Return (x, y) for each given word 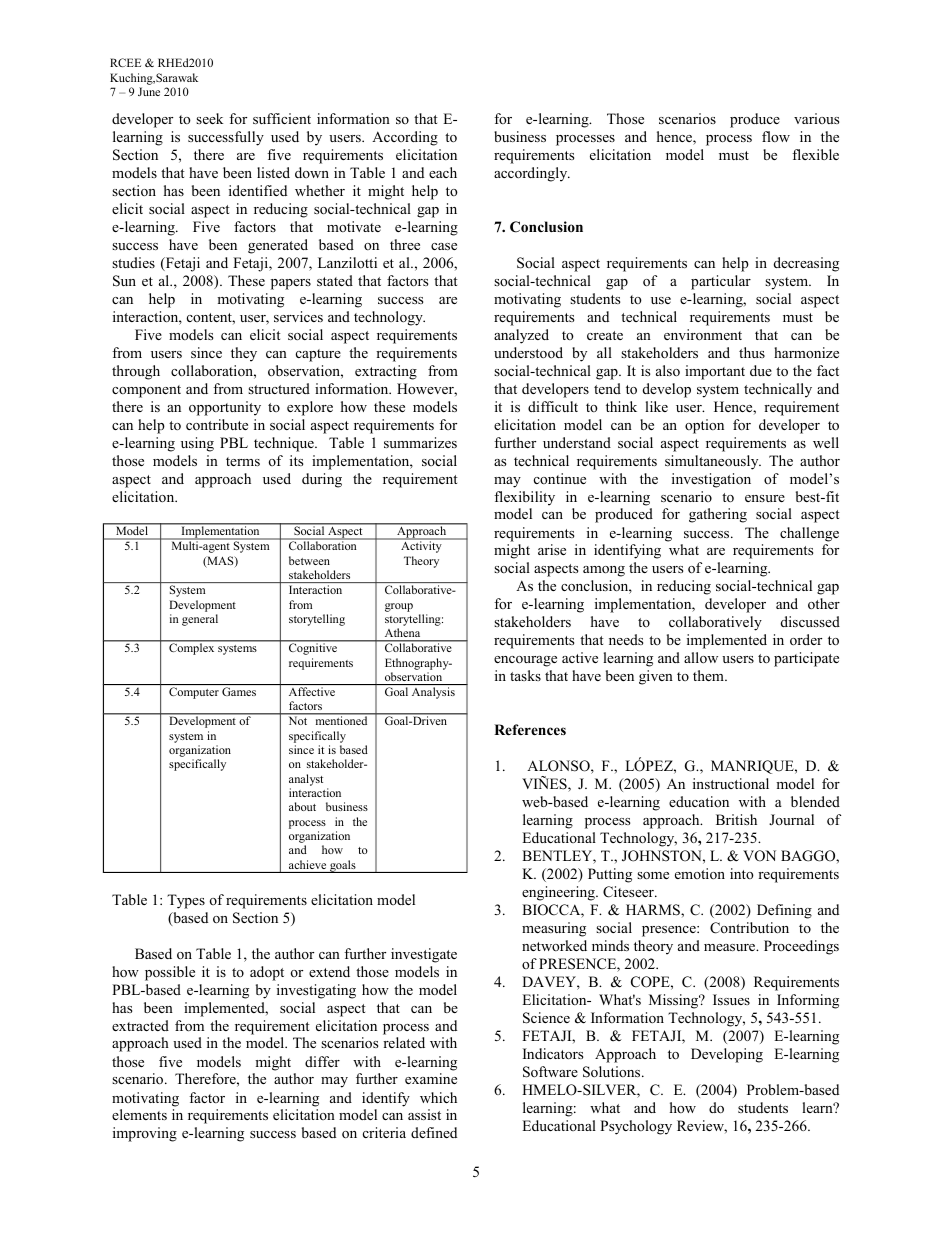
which (438, 1097)
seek (209, 118)
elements (139, 1114)
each (443, 172)
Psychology (636, 1127)
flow (776, 136)
